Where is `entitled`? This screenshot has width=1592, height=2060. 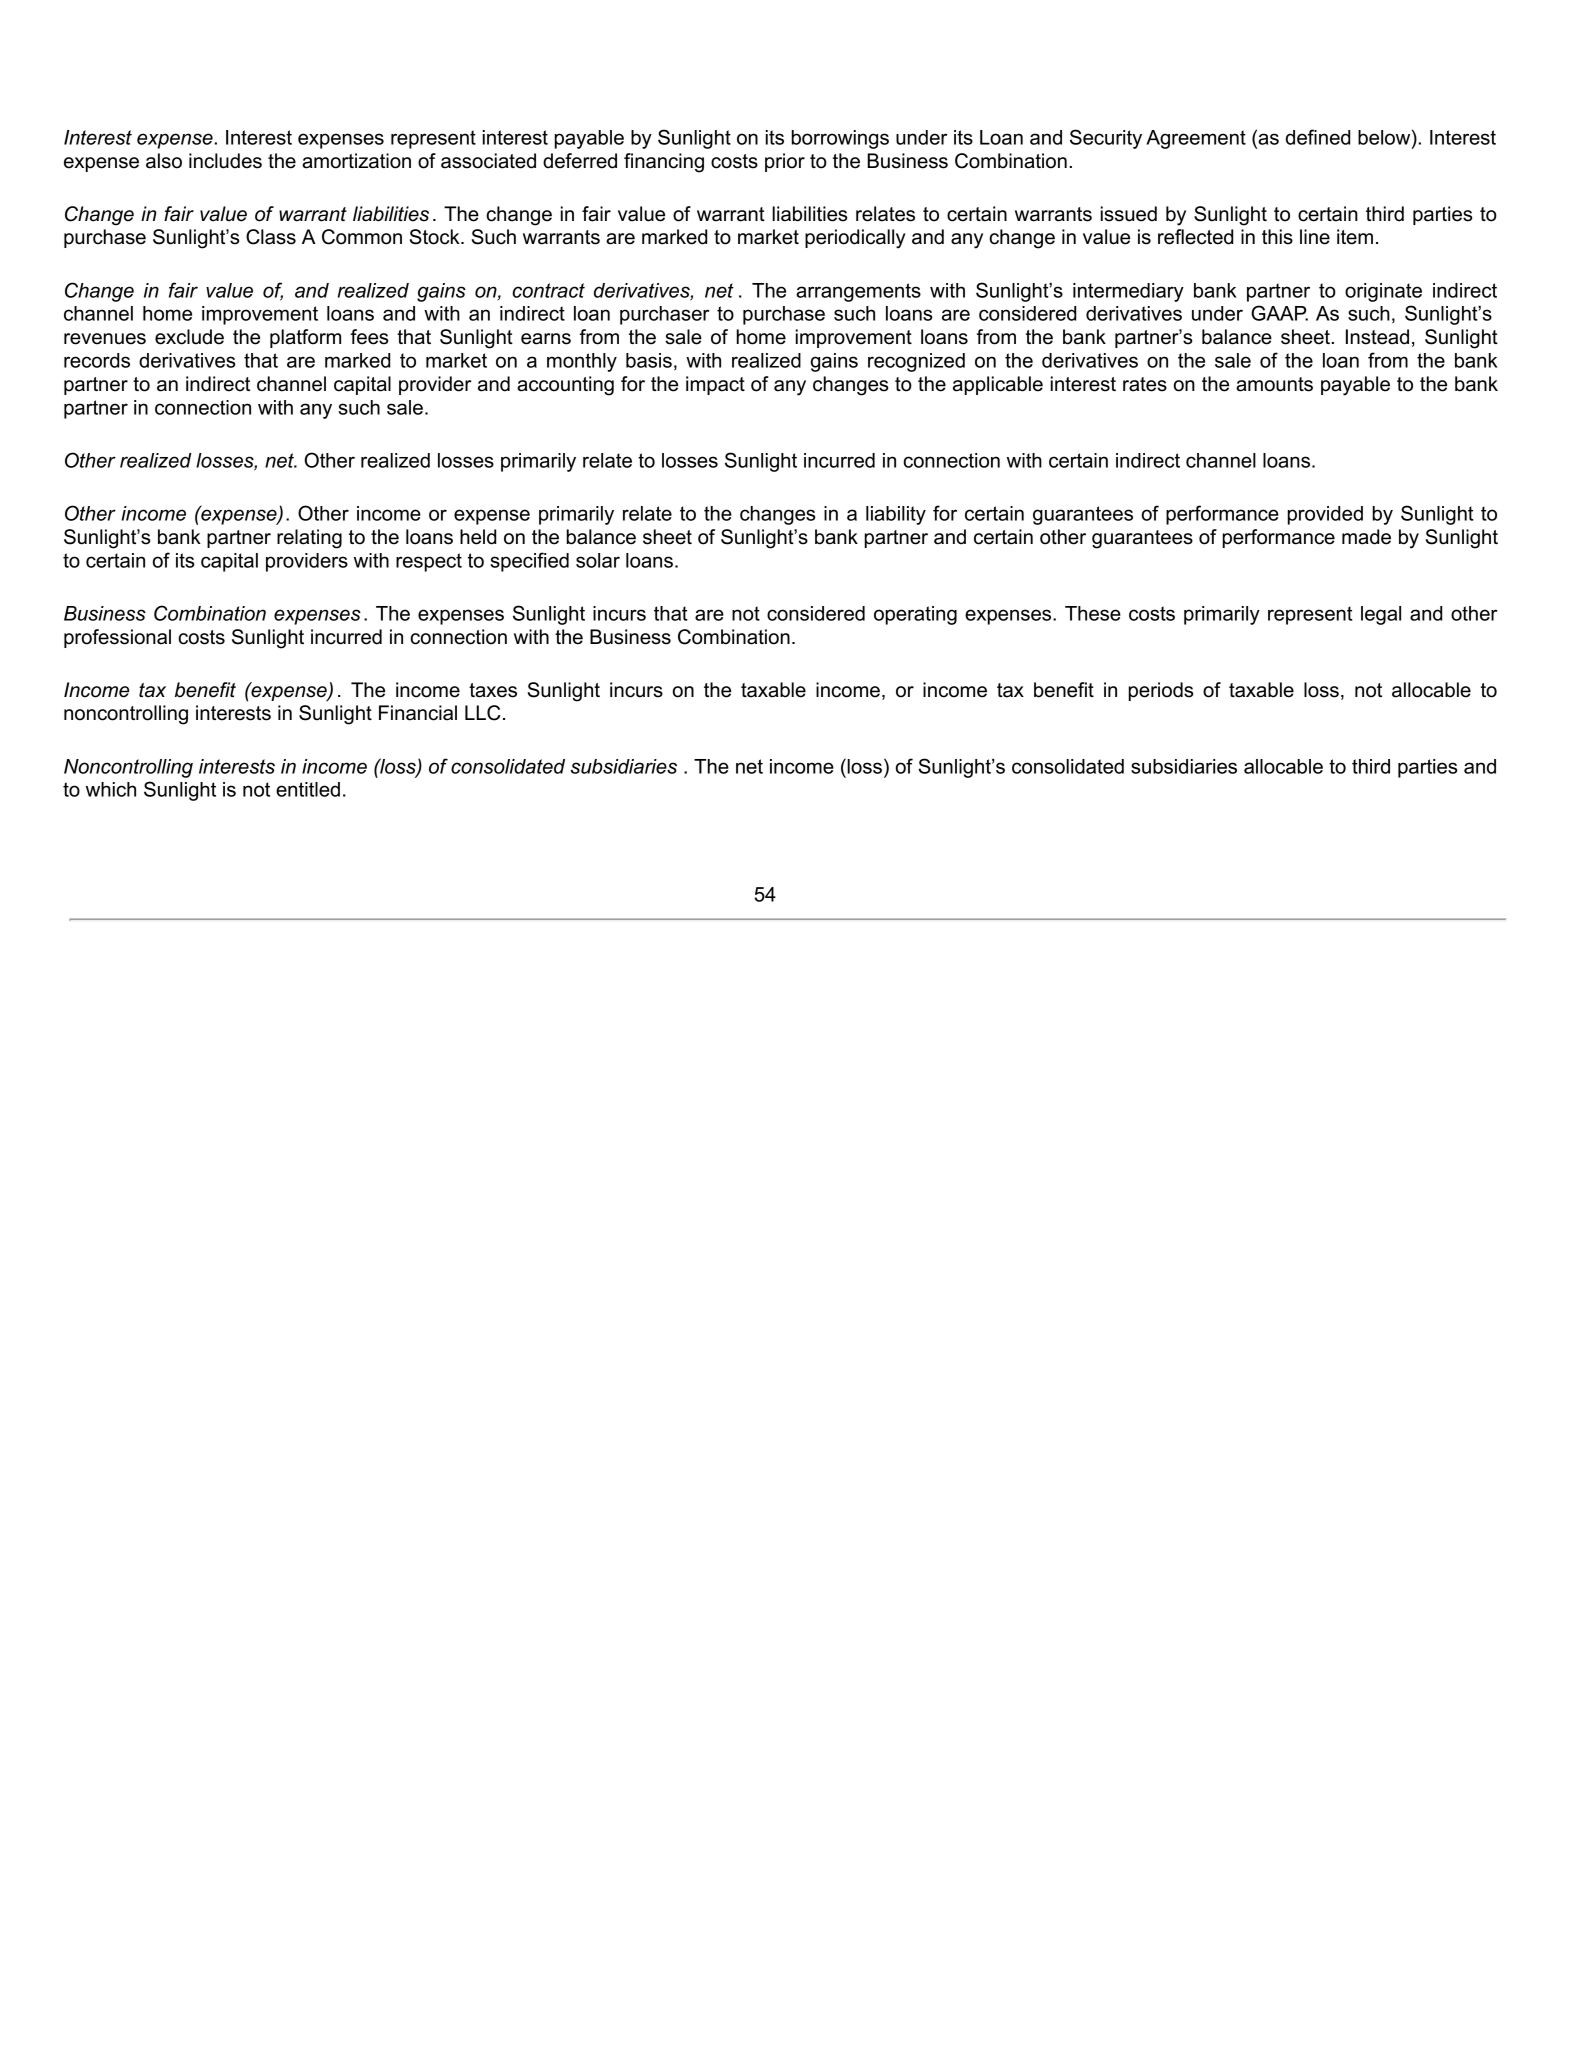
entitled is located at coordinates (308, 789).
